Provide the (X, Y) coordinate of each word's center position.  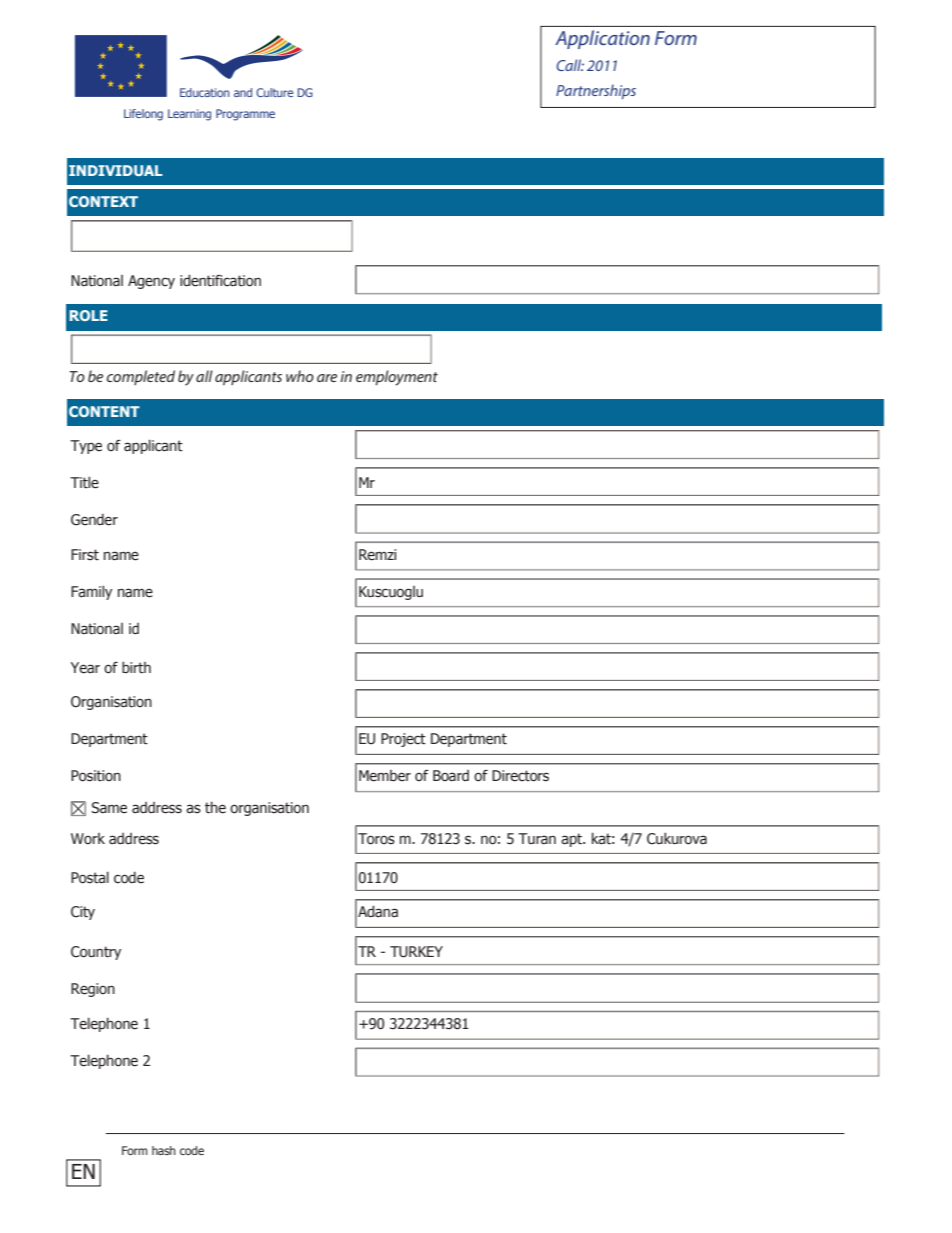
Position (96, 776)
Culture (274, 92)
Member (385, 776)
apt (573, 840)
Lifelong (143, 115)
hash (164, 1150)
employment (397, 378)
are (327, 378)
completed (141, 377)
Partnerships (596, 91)
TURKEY (416, 952)
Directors (520, 776)
